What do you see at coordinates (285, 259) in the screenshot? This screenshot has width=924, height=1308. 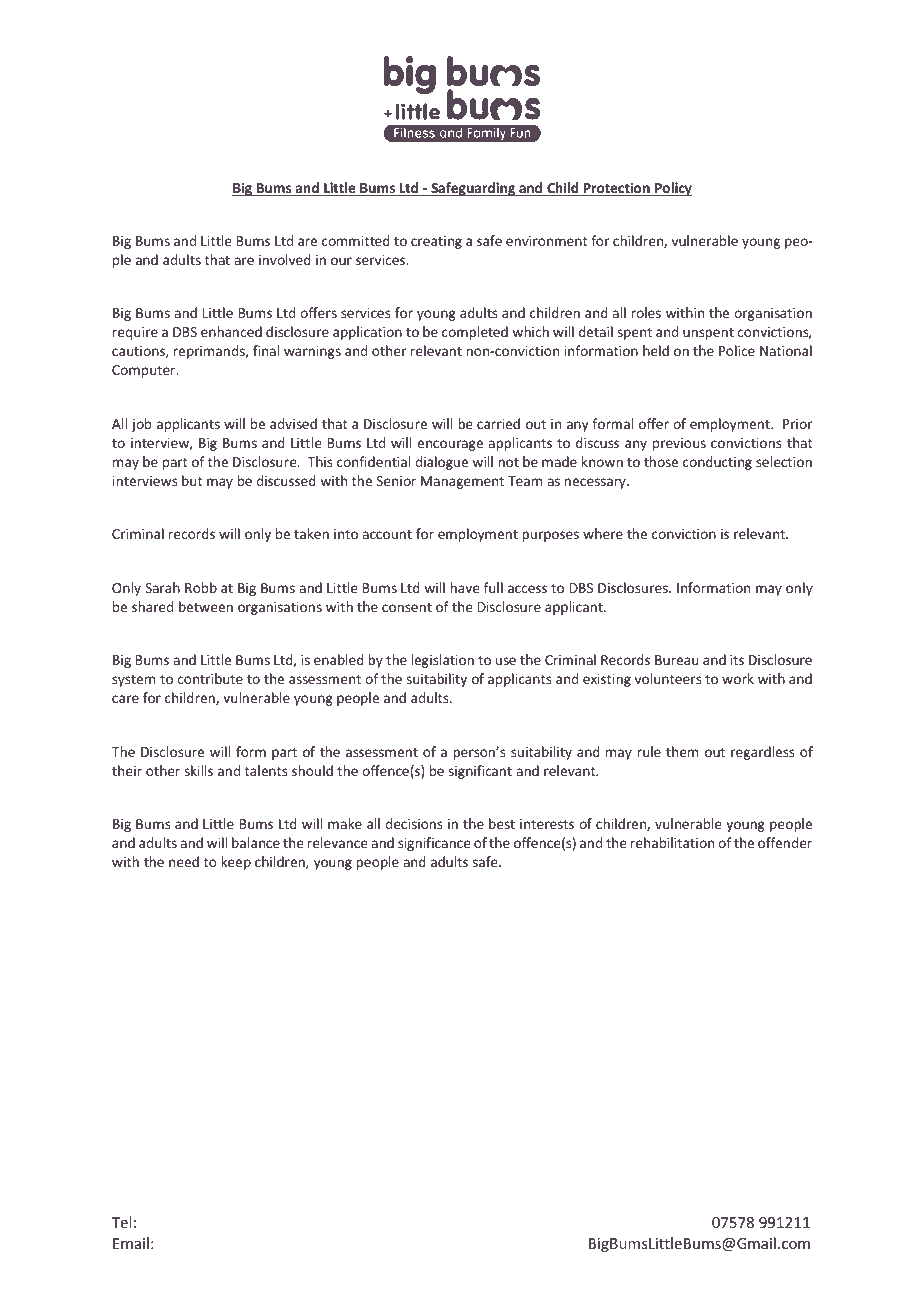 I see `involved` at bounding box center [285, 259].
